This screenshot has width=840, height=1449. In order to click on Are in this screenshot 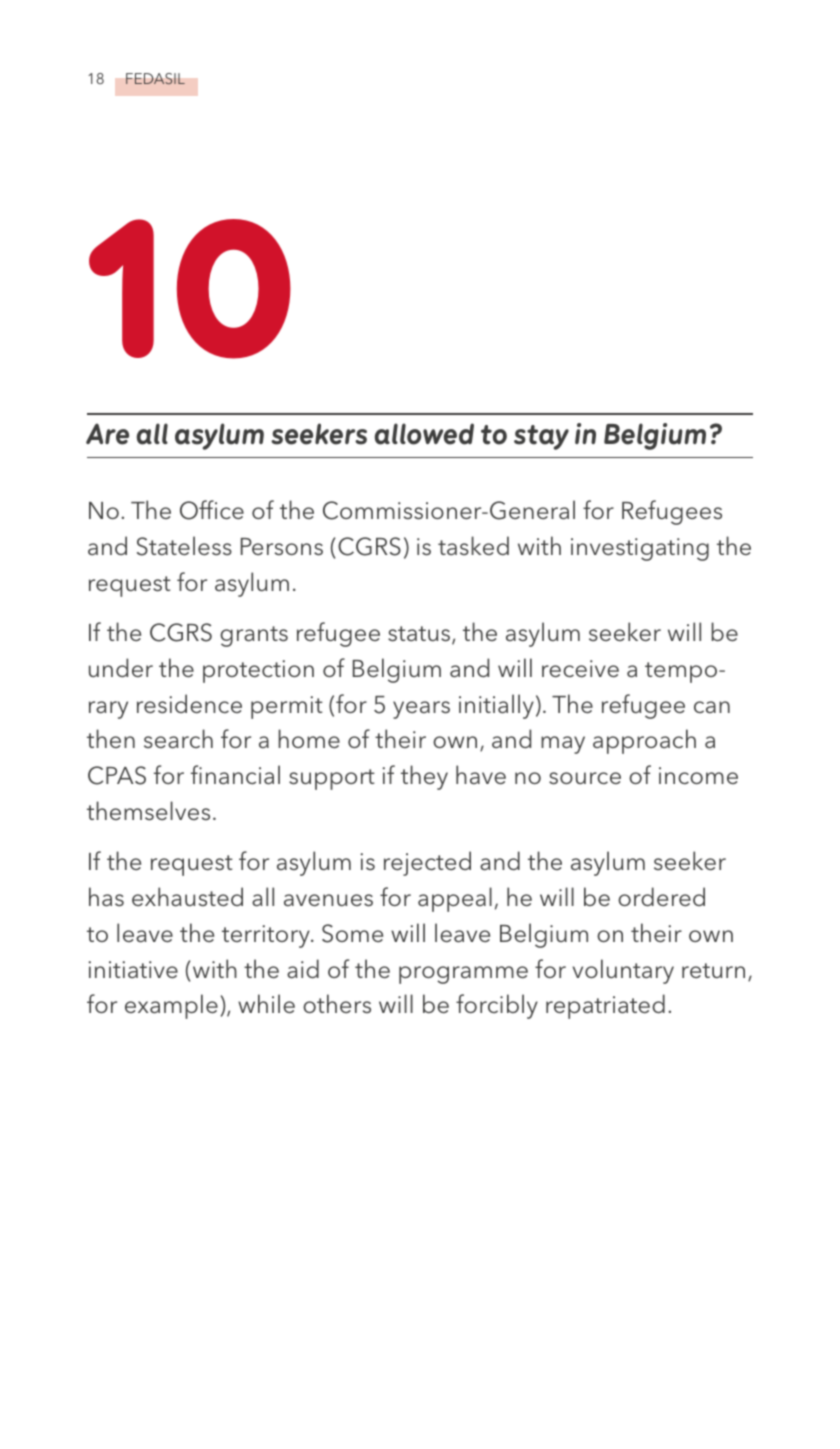, I will do `click(107, 434)`.
